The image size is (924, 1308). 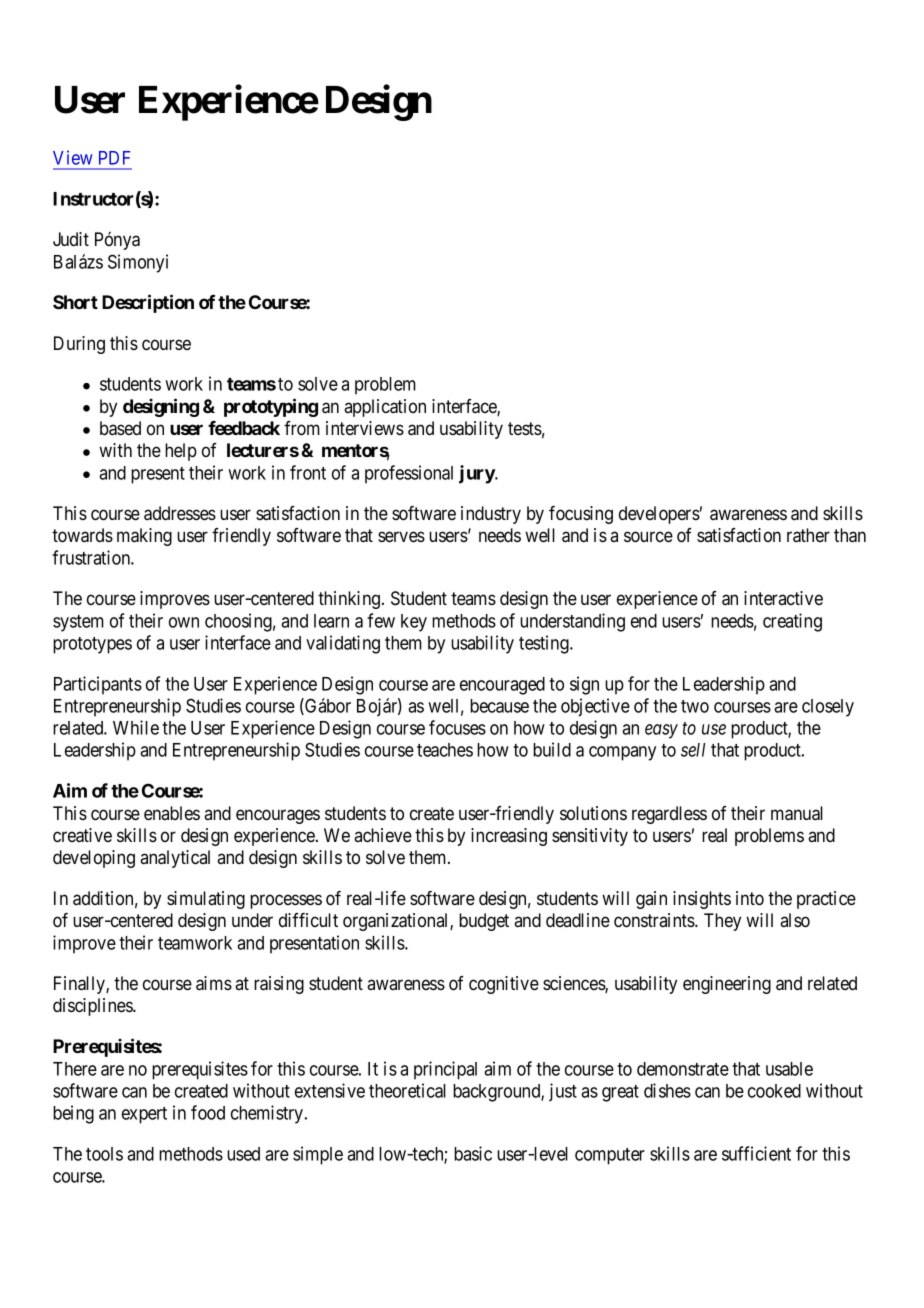 What do you see at coordinates (144, 1115) in the document?
I see `expert` at bounding box center [144, 1115].
